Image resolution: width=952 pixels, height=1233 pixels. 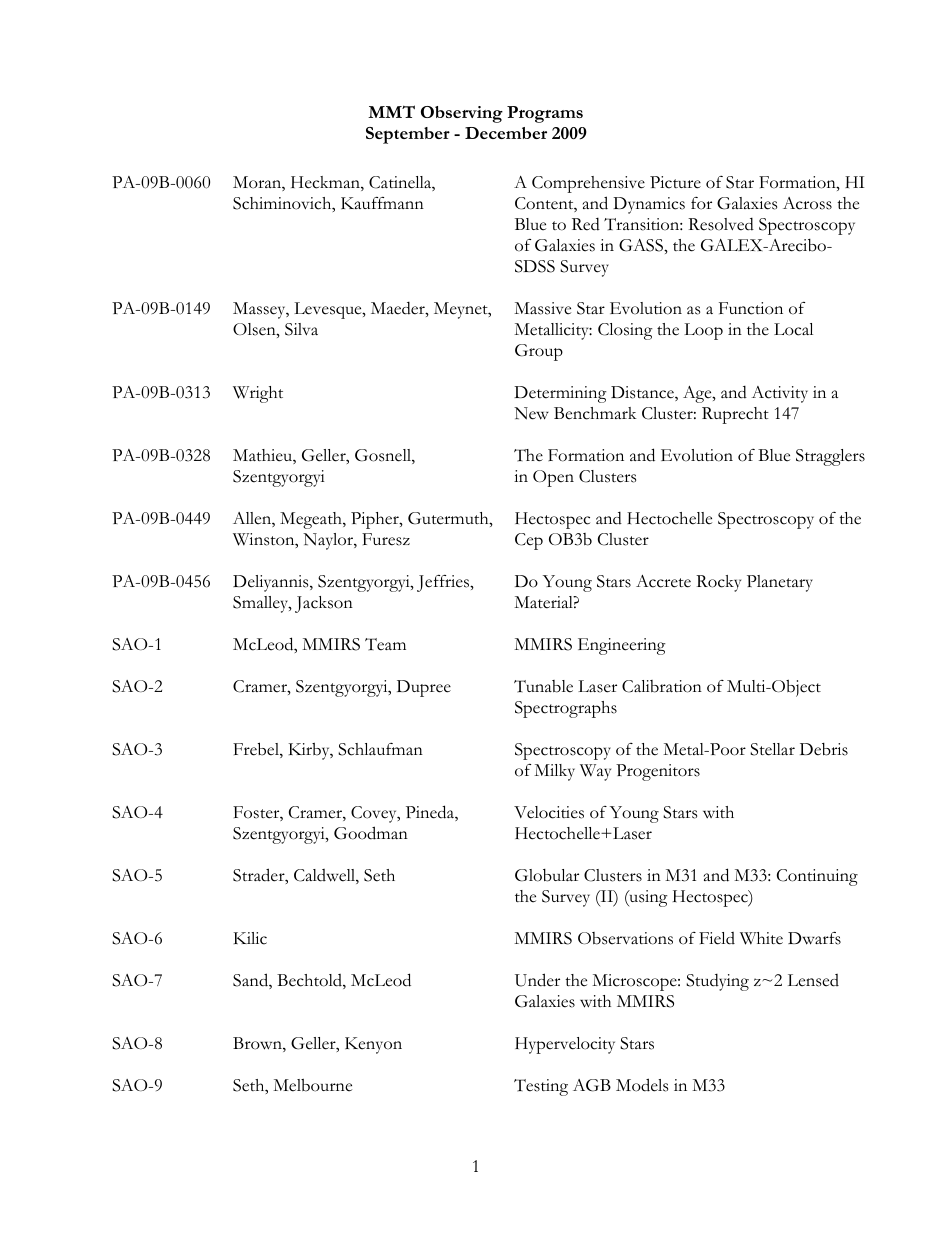 What do you see at coordinates (807, 203) in the screenshot?
I see `Across` at bounding box center [807, 203].
